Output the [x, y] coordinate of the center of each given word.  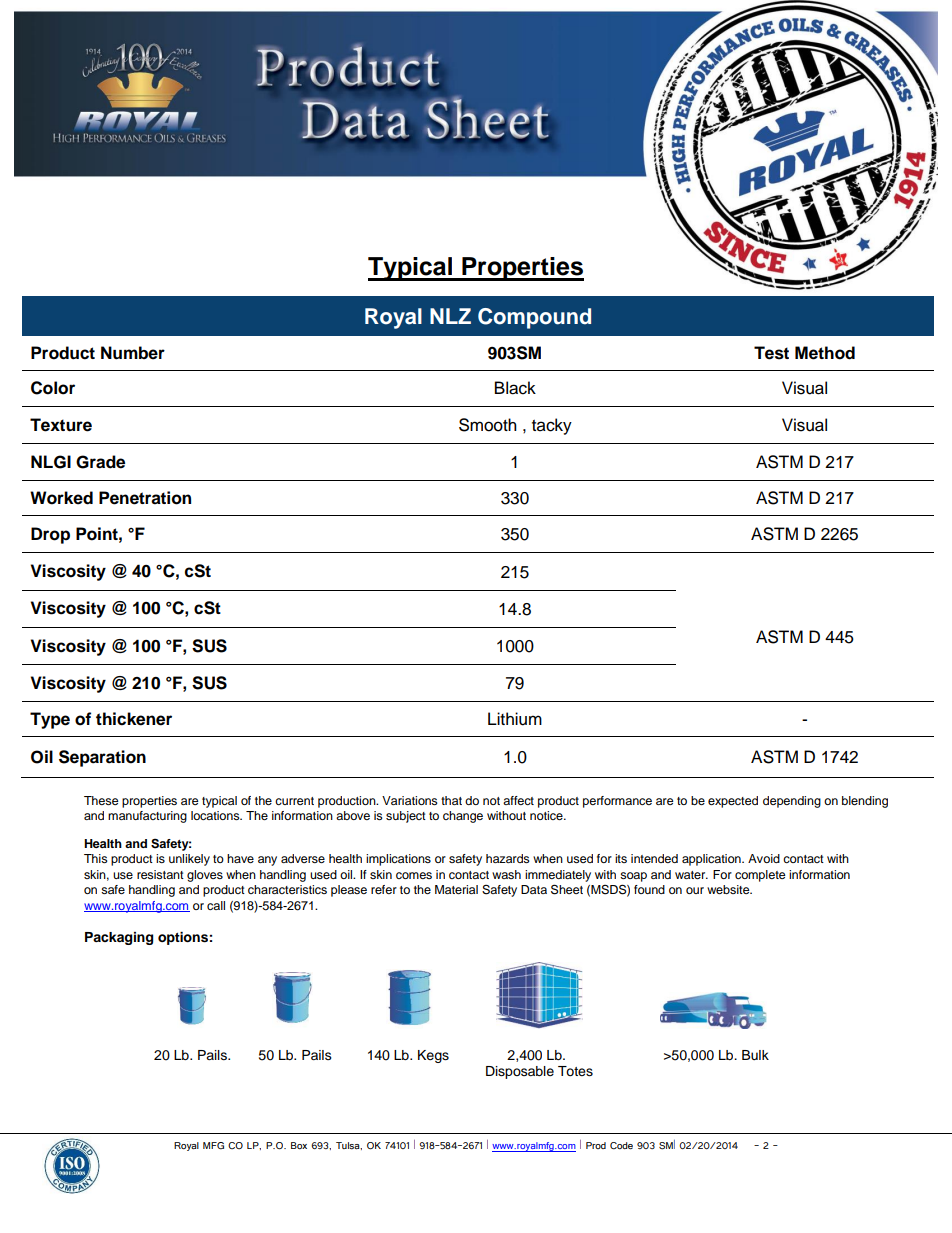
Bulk [755, 1055]
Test [771, 353]
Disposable [520, 1072]
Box [299, 1145]
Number [133, 353]
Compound [534, 318]
